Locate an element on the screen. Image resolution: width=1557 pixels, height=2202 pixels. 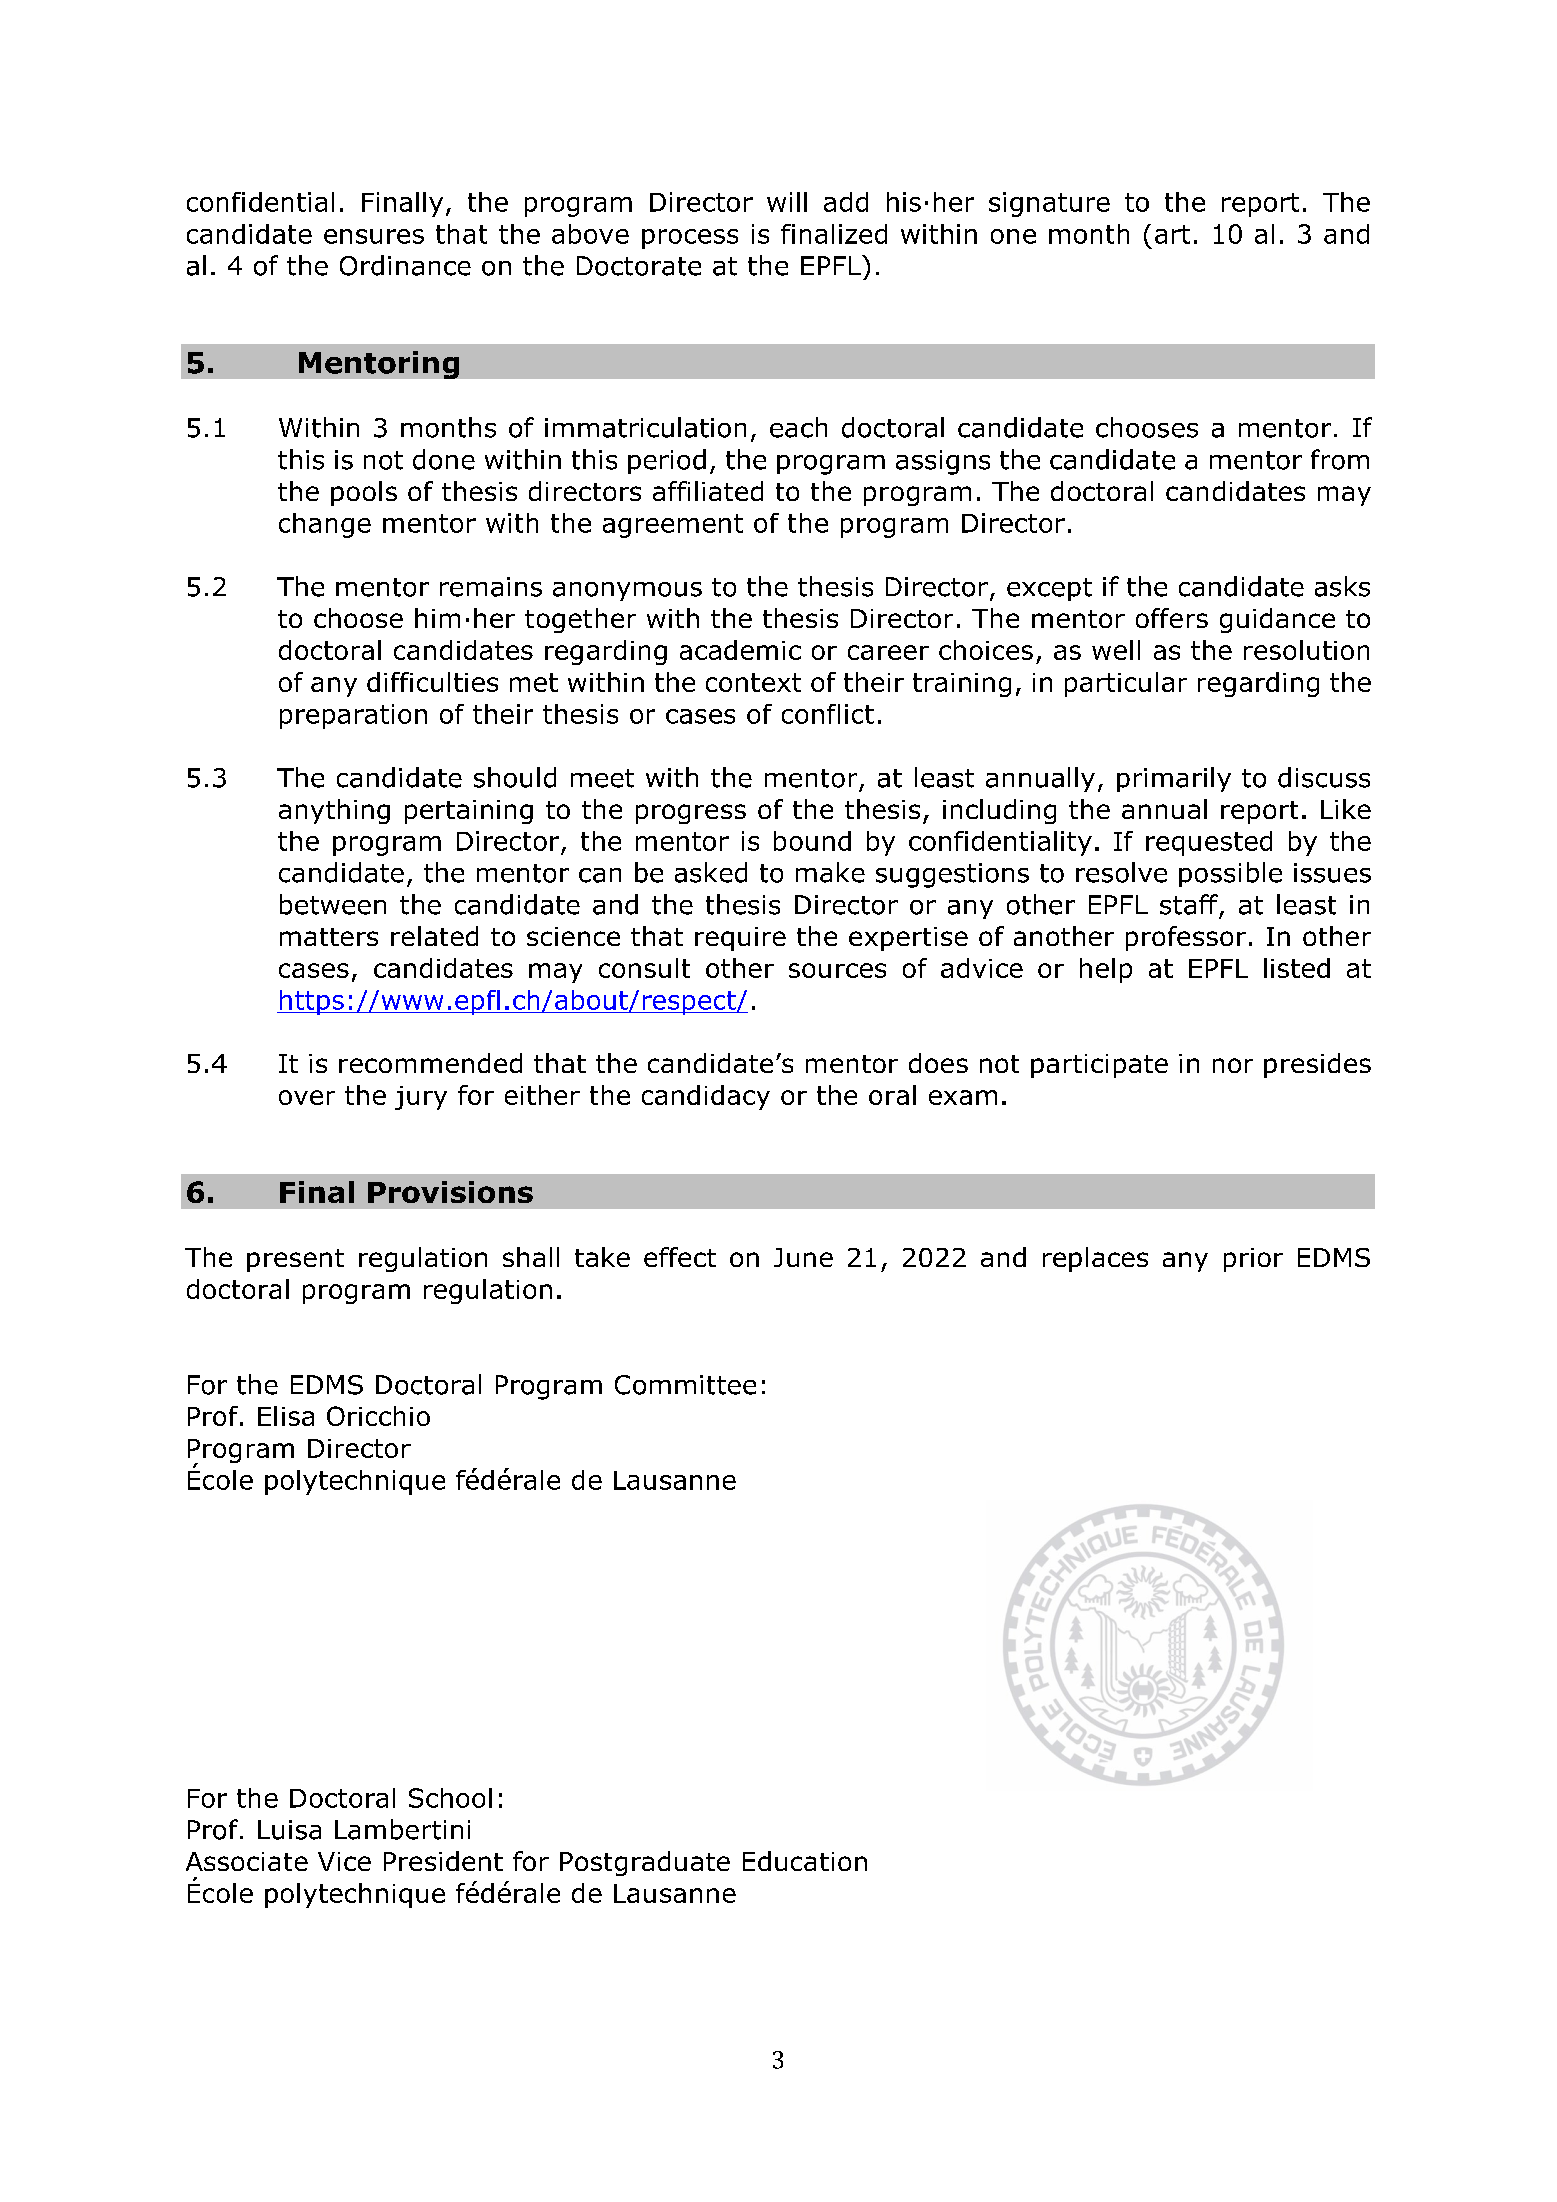
ensures is located at coordinates (374, 236).
